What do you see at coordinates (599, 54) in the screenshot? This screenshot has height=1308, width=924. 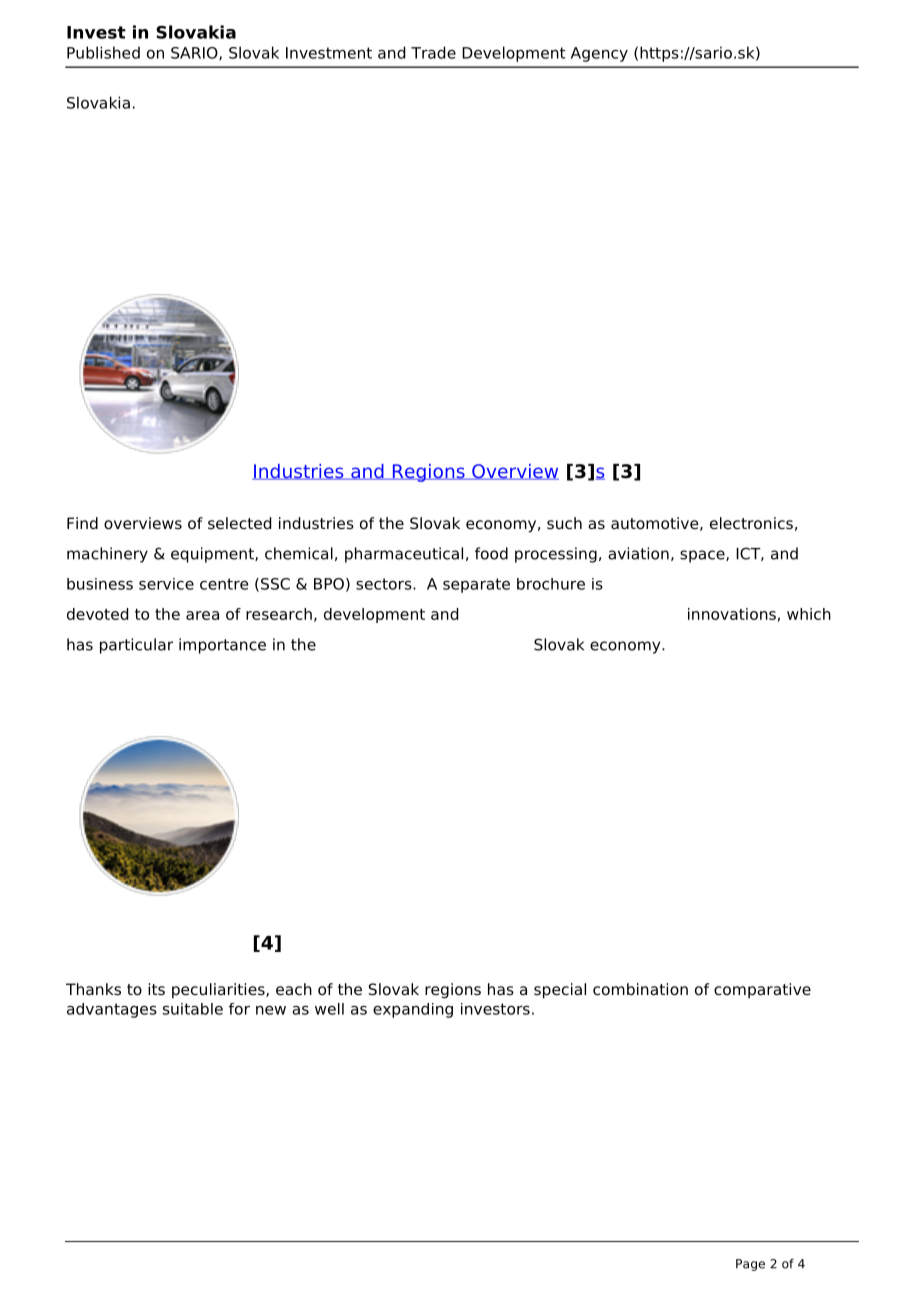 I see `Agency` at bounding box center [599, 54].
